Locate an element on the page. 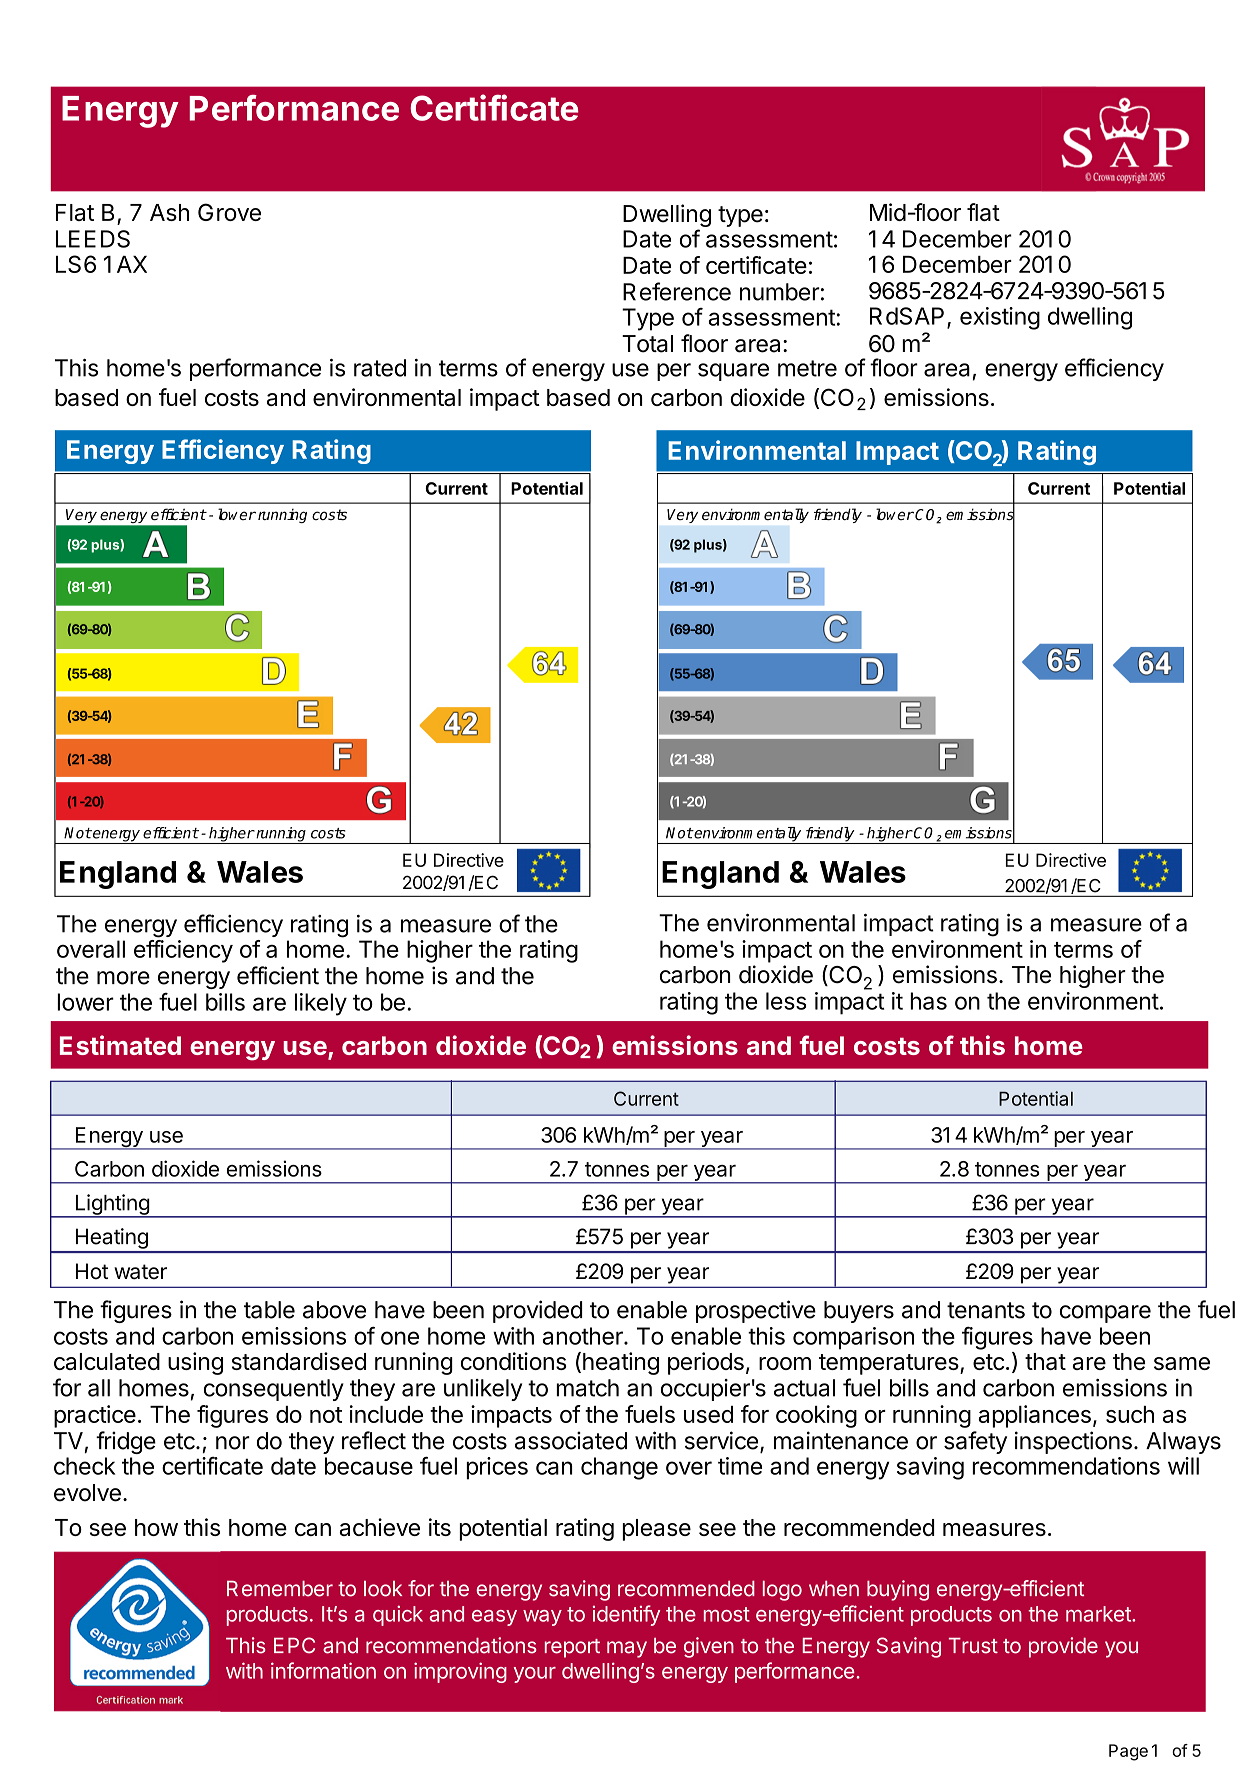 The image size is (1258, 1780). EPC is located at coordinates (294, 1645).
